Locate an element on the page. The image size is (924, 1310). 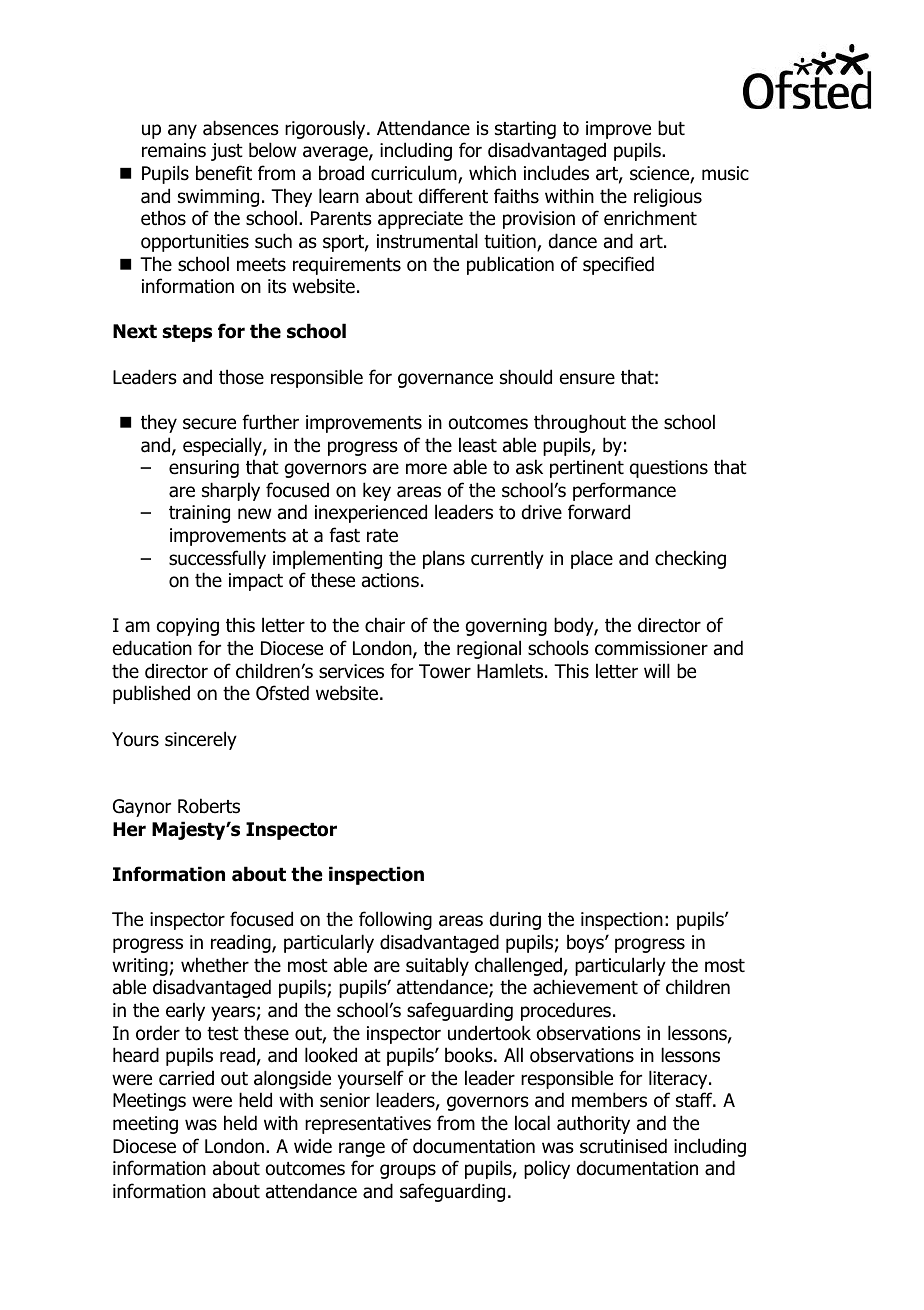
just is located at coordinates (227, 152).
